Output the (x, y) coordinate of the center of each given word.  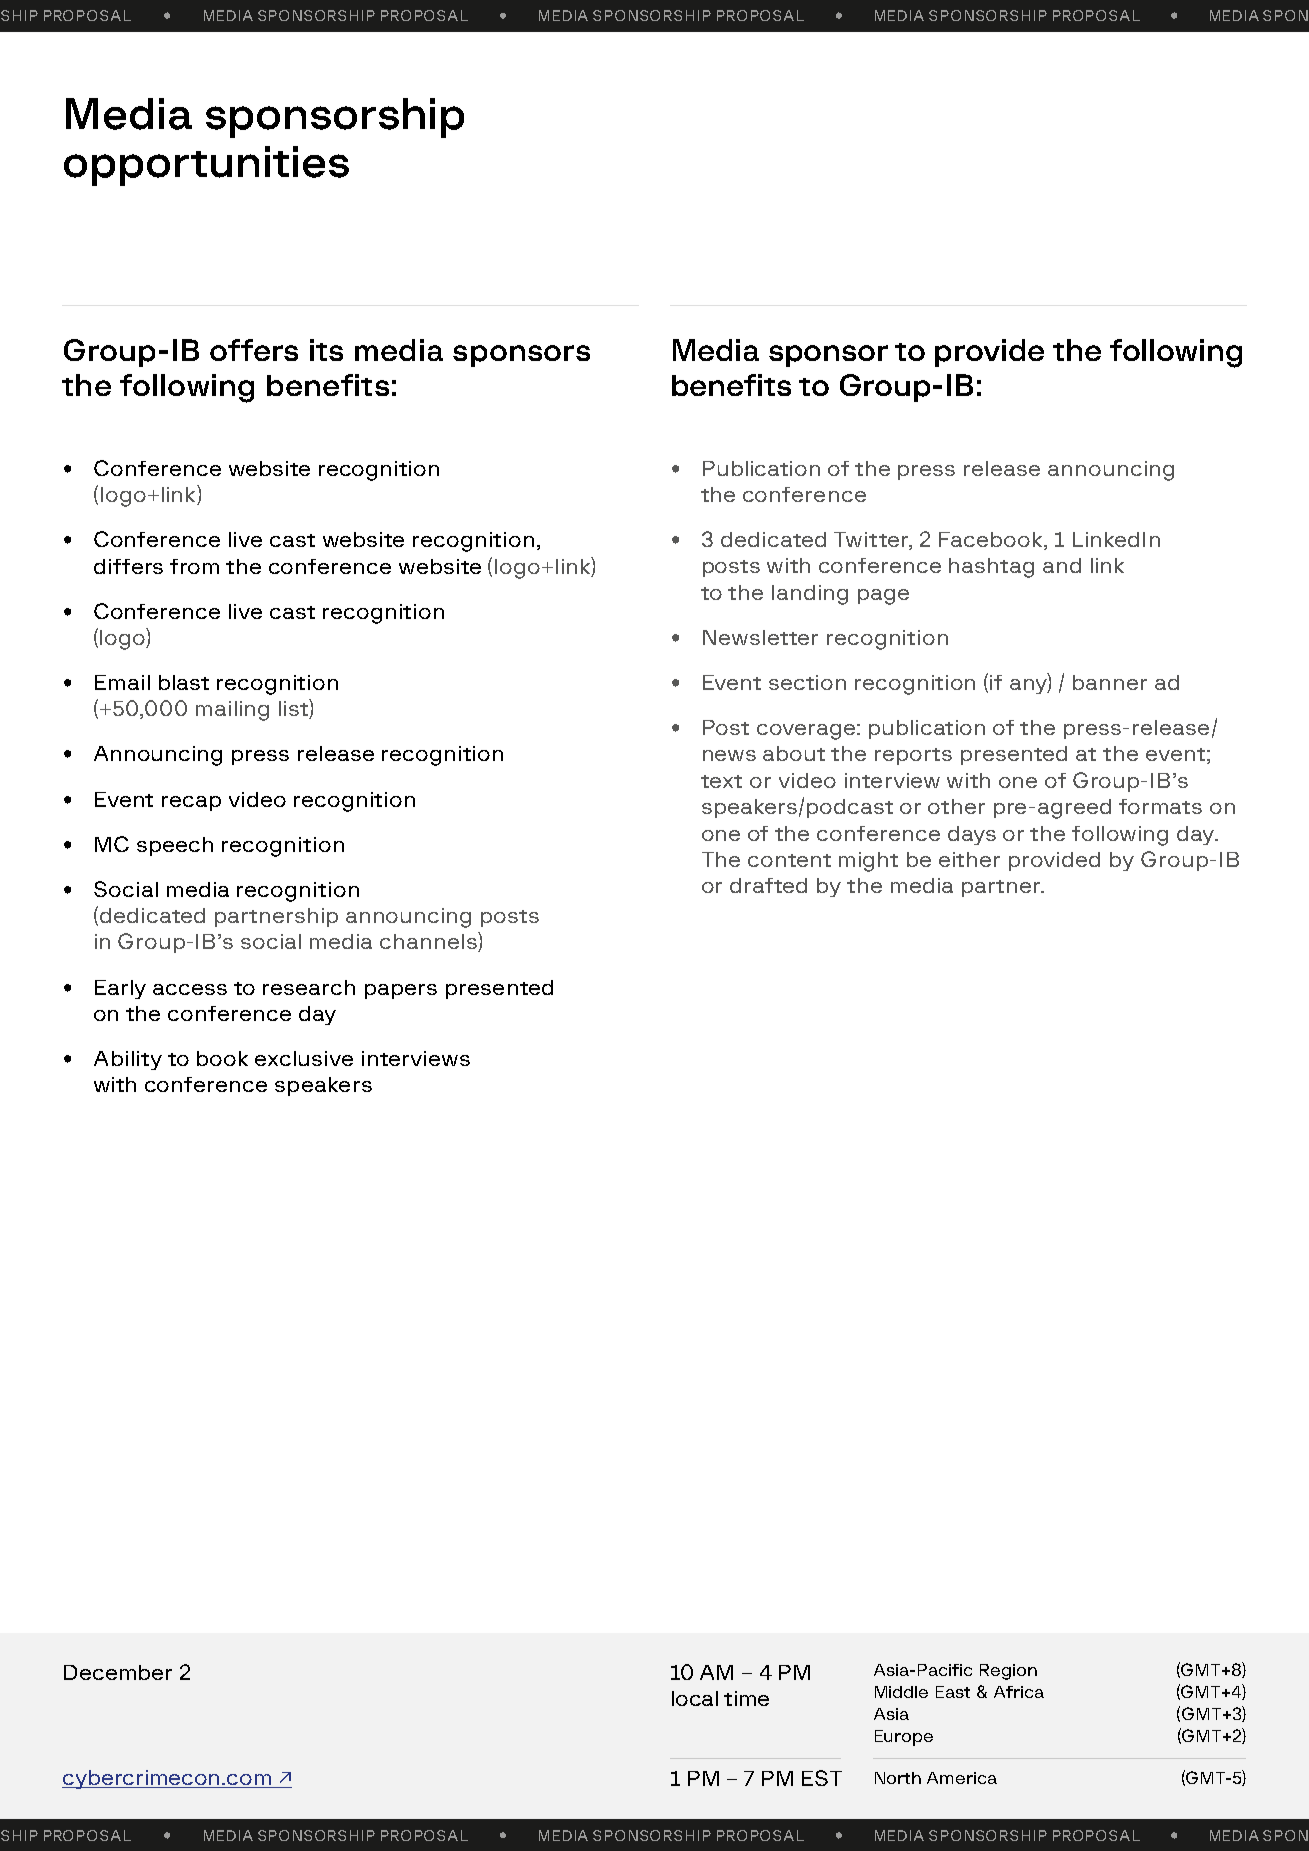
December (118, 1672)
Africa (1019, 1692)
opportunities (206, 166)
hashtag (991, 568)
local (695, 1698)
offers (254, 350)
